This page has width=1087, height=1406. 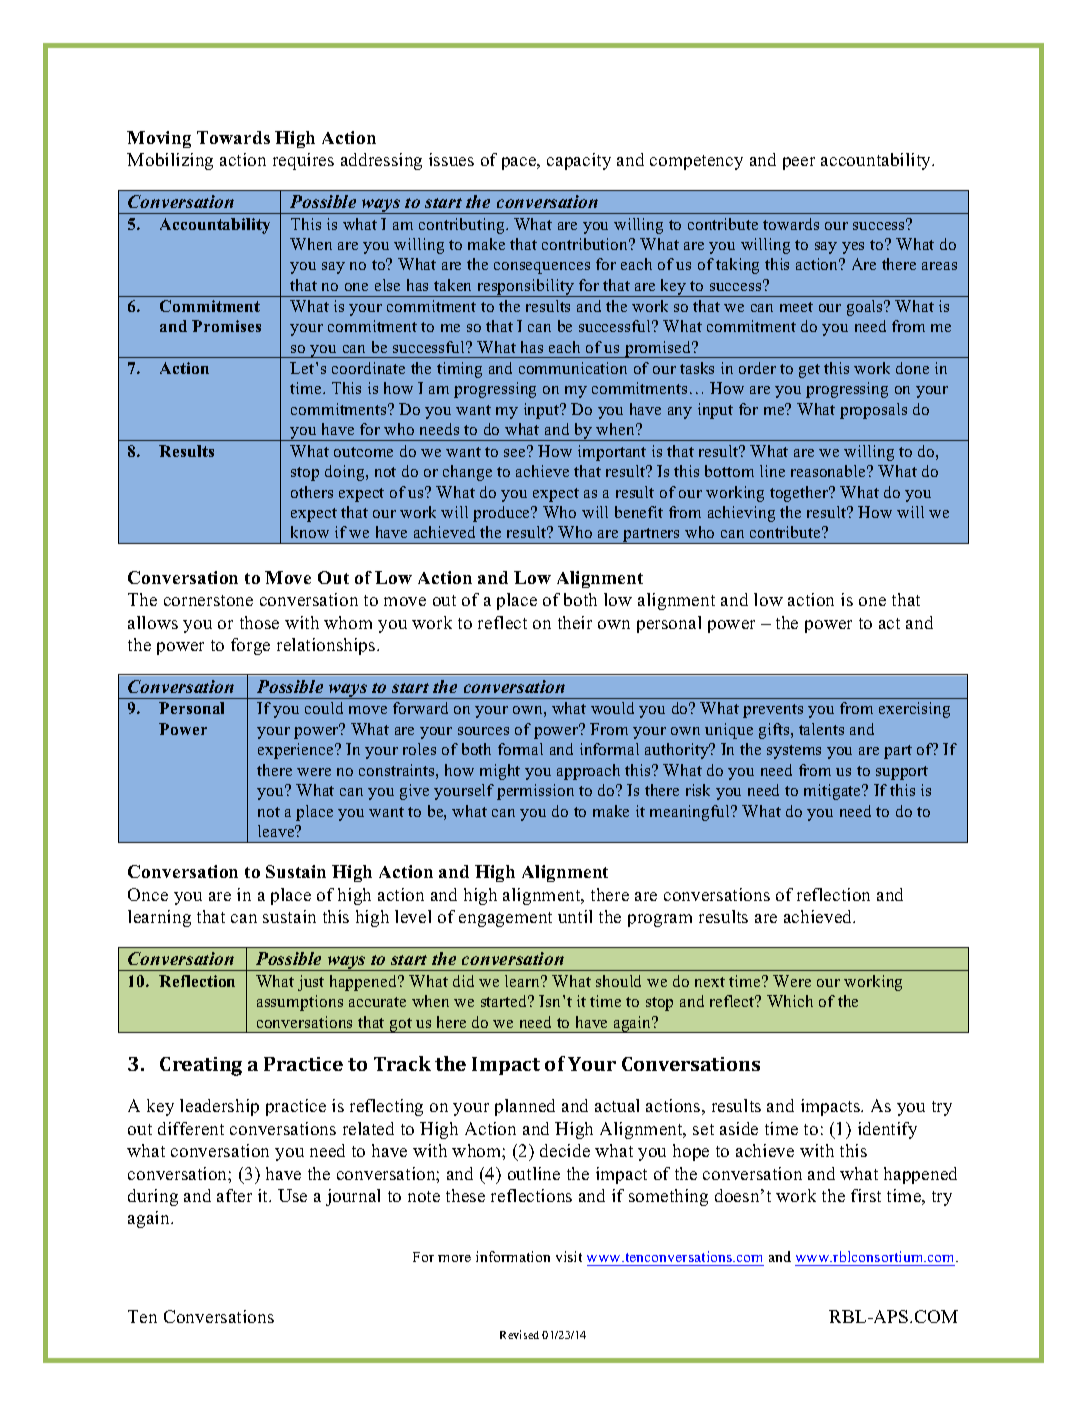 What do you see at coordinates (303, 161) in the page?
I see `requires` at bounding box center [303, 161].
